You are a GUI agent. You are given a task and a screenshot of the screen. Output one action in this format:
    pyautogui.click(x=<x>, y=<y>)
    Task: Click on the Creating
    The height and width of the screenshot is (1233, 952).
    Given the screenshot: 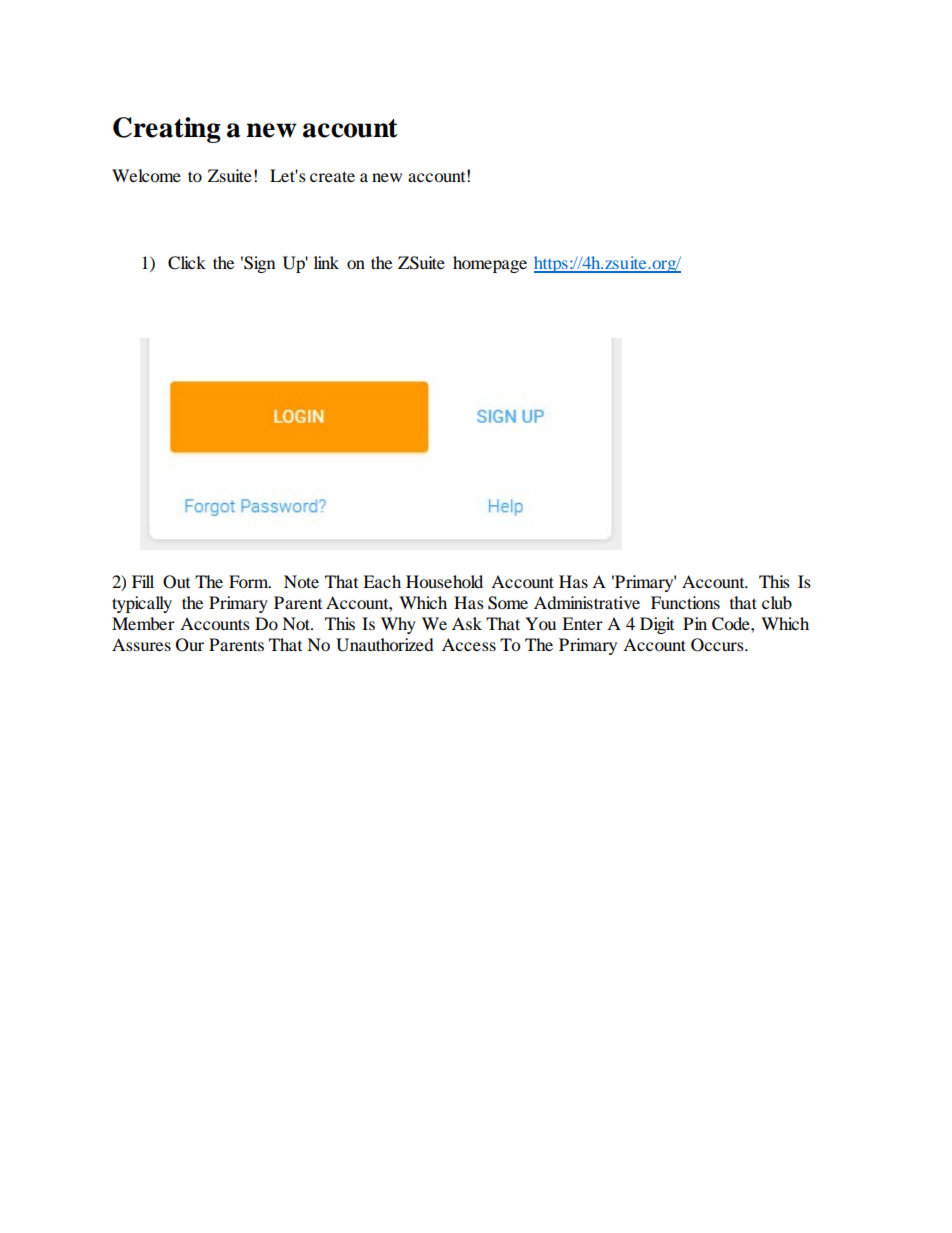 What is the action you would take?
    pyautogui.click(x=167, y=130)
